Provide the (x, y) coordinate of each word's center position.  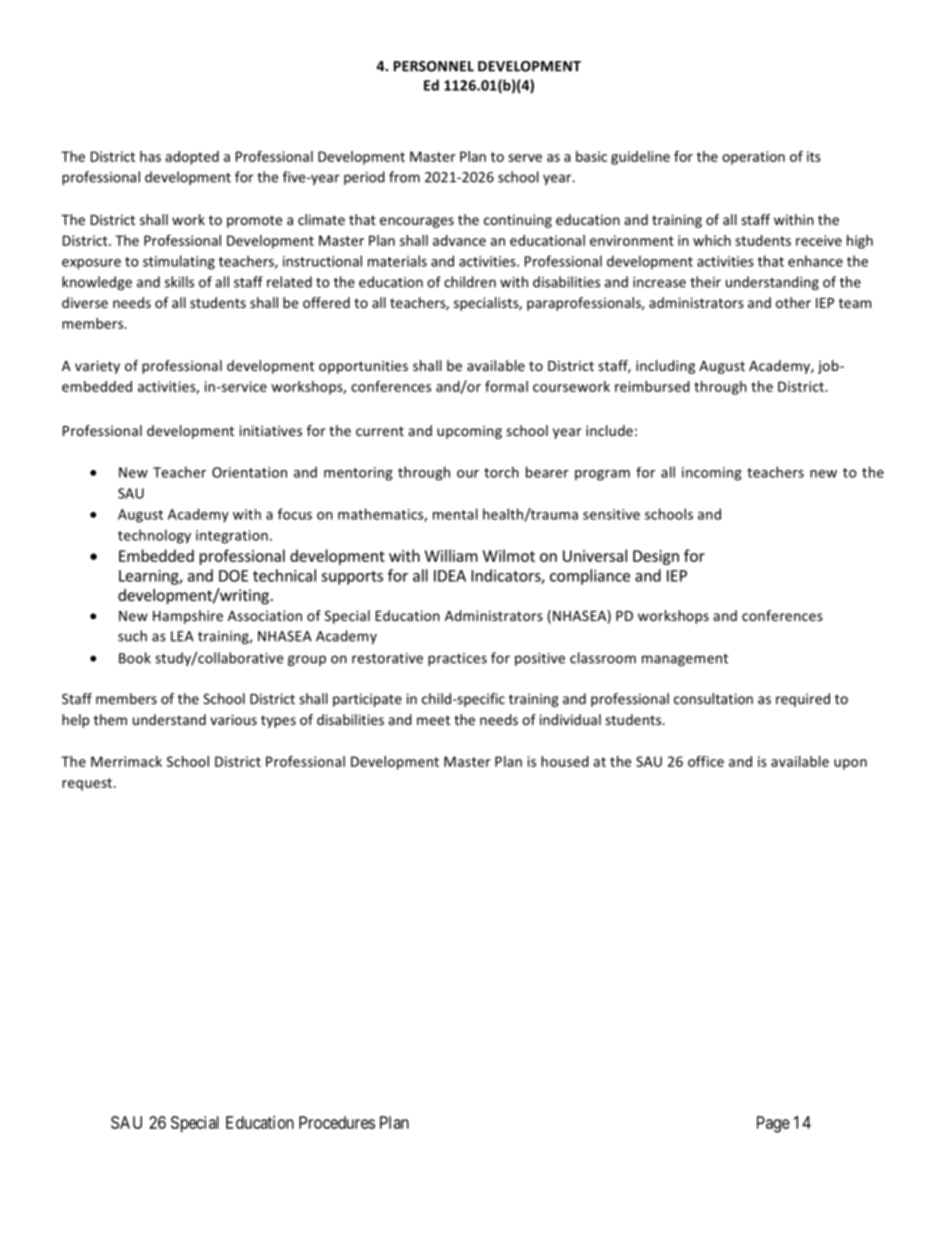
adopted (192, 158)
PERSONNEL (434, 66)
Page (773, 1124)
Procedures (337, 1122)
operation (753, 158)
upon (850, 764)
